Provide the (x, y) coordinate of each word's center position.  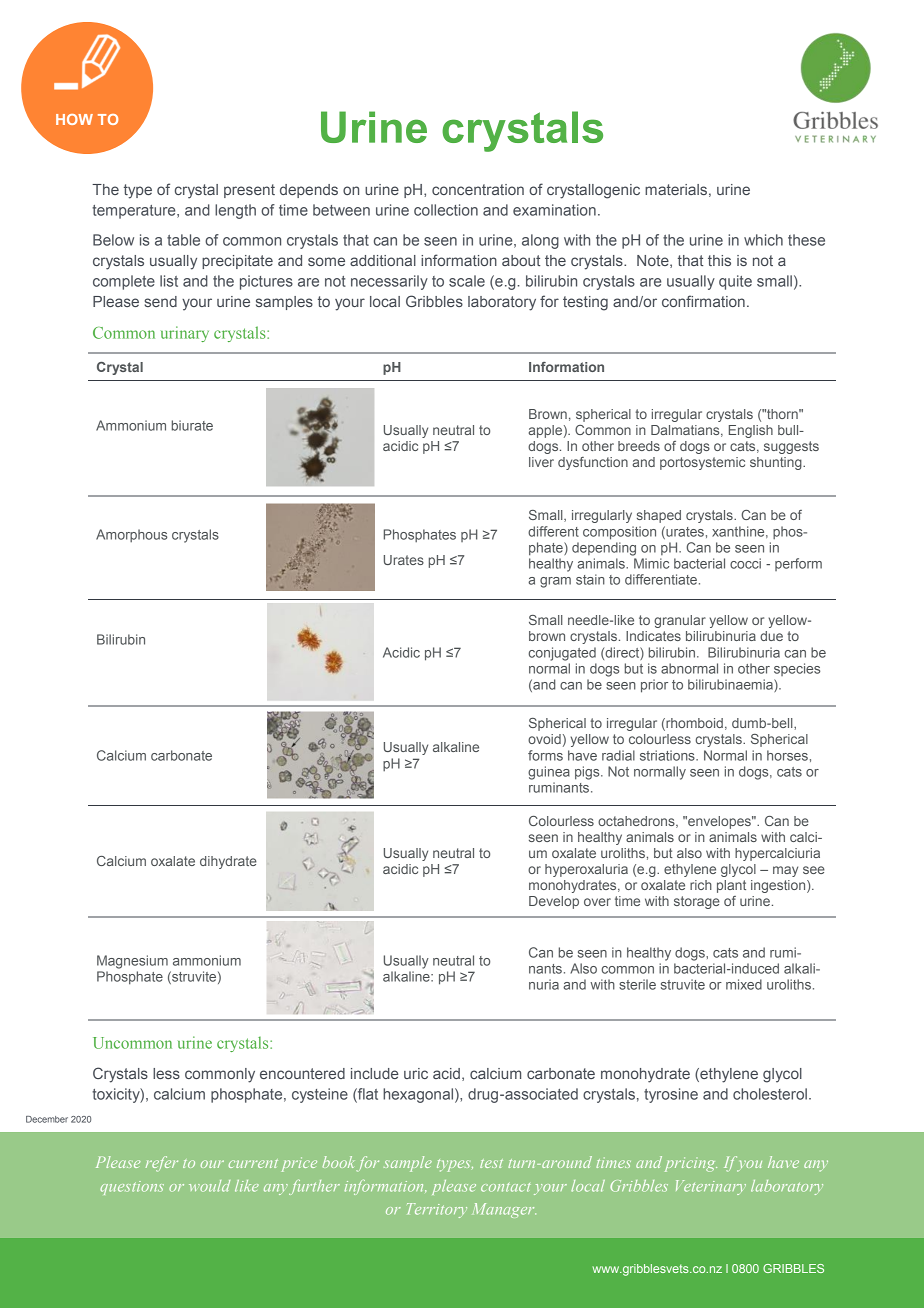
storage (697, 902)
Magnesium (132, 962)
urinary (185, 334)
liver (541, 462)
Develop (554, 902)
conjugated (562, 654)
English (751, 431)
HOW (74, 119)
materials (676, 189)
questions (132, 1188)
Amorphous (131, 536)
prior (654, 686)
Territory (437, 1210)
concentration (478, 189)
